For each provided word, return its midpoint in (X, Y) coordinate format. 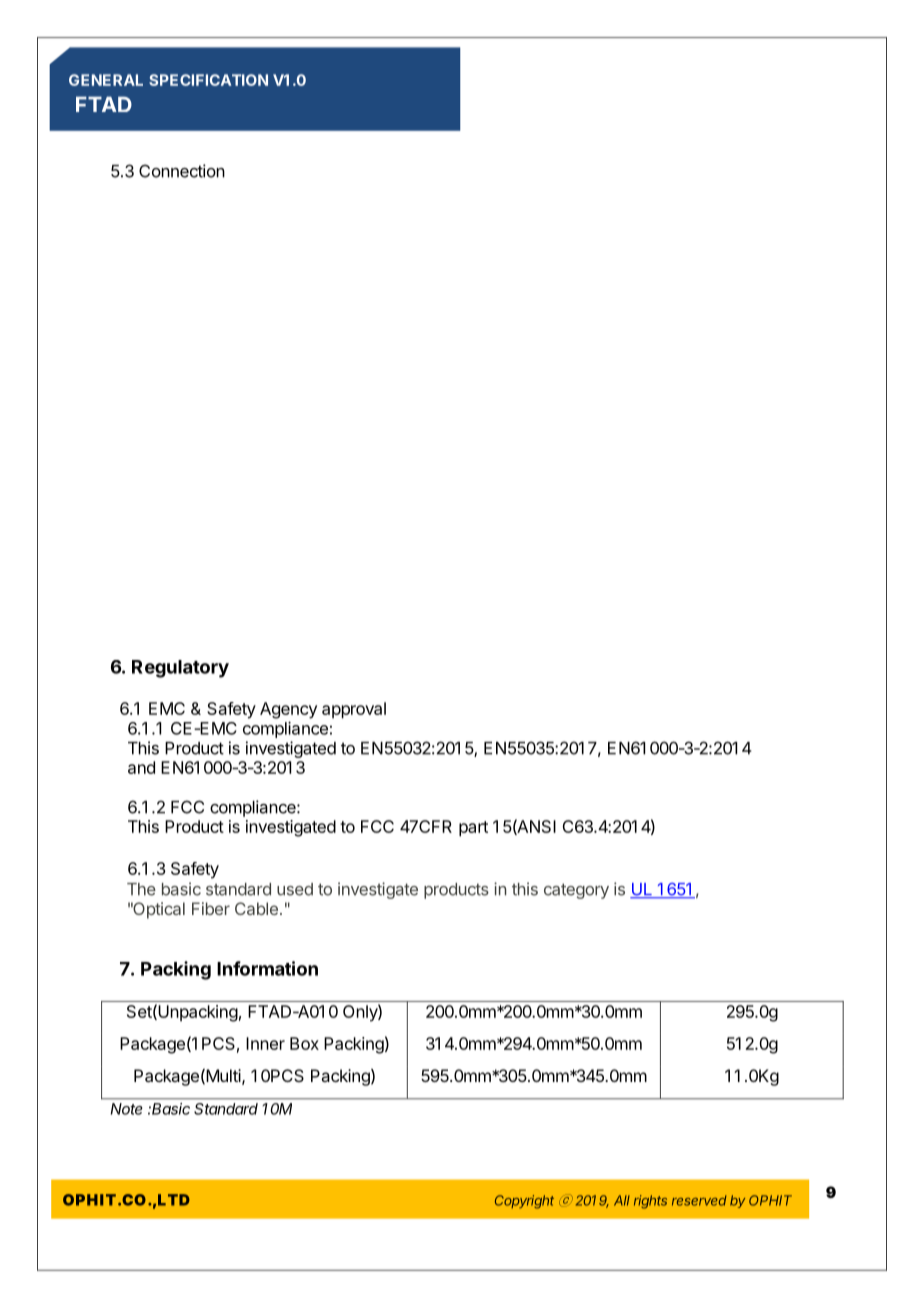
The (141, 889)
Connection (182, 171)
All (622, 1200)
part (473, 829)
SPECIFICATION (208, 80)
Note (127, 1109)
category (576, 891)
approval (354, 710)
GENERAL (106, 80)
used (295, 889)
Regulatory (180, 669)
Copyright (524, 1202)
